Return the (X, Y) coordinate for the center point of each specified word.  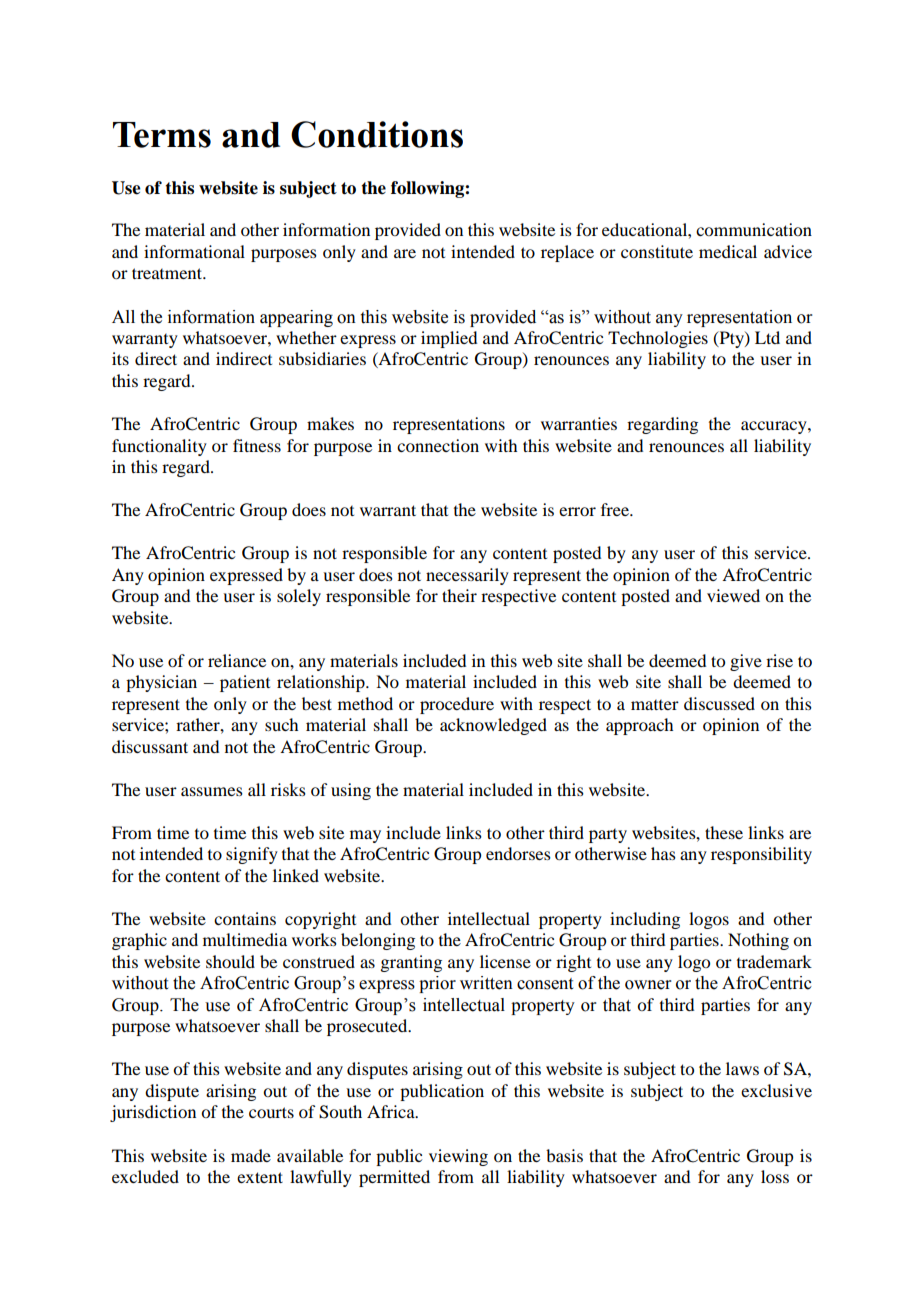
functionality (159, 447)
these (724, 832)
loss (775, 1176)
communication (754, 229)
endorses (518, 853)
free (616, 509)
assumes (212, 791)
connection (438, 445)
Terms (162, 135)
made (251, 1155)
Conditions (377, 134)
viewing (458, 1157)
